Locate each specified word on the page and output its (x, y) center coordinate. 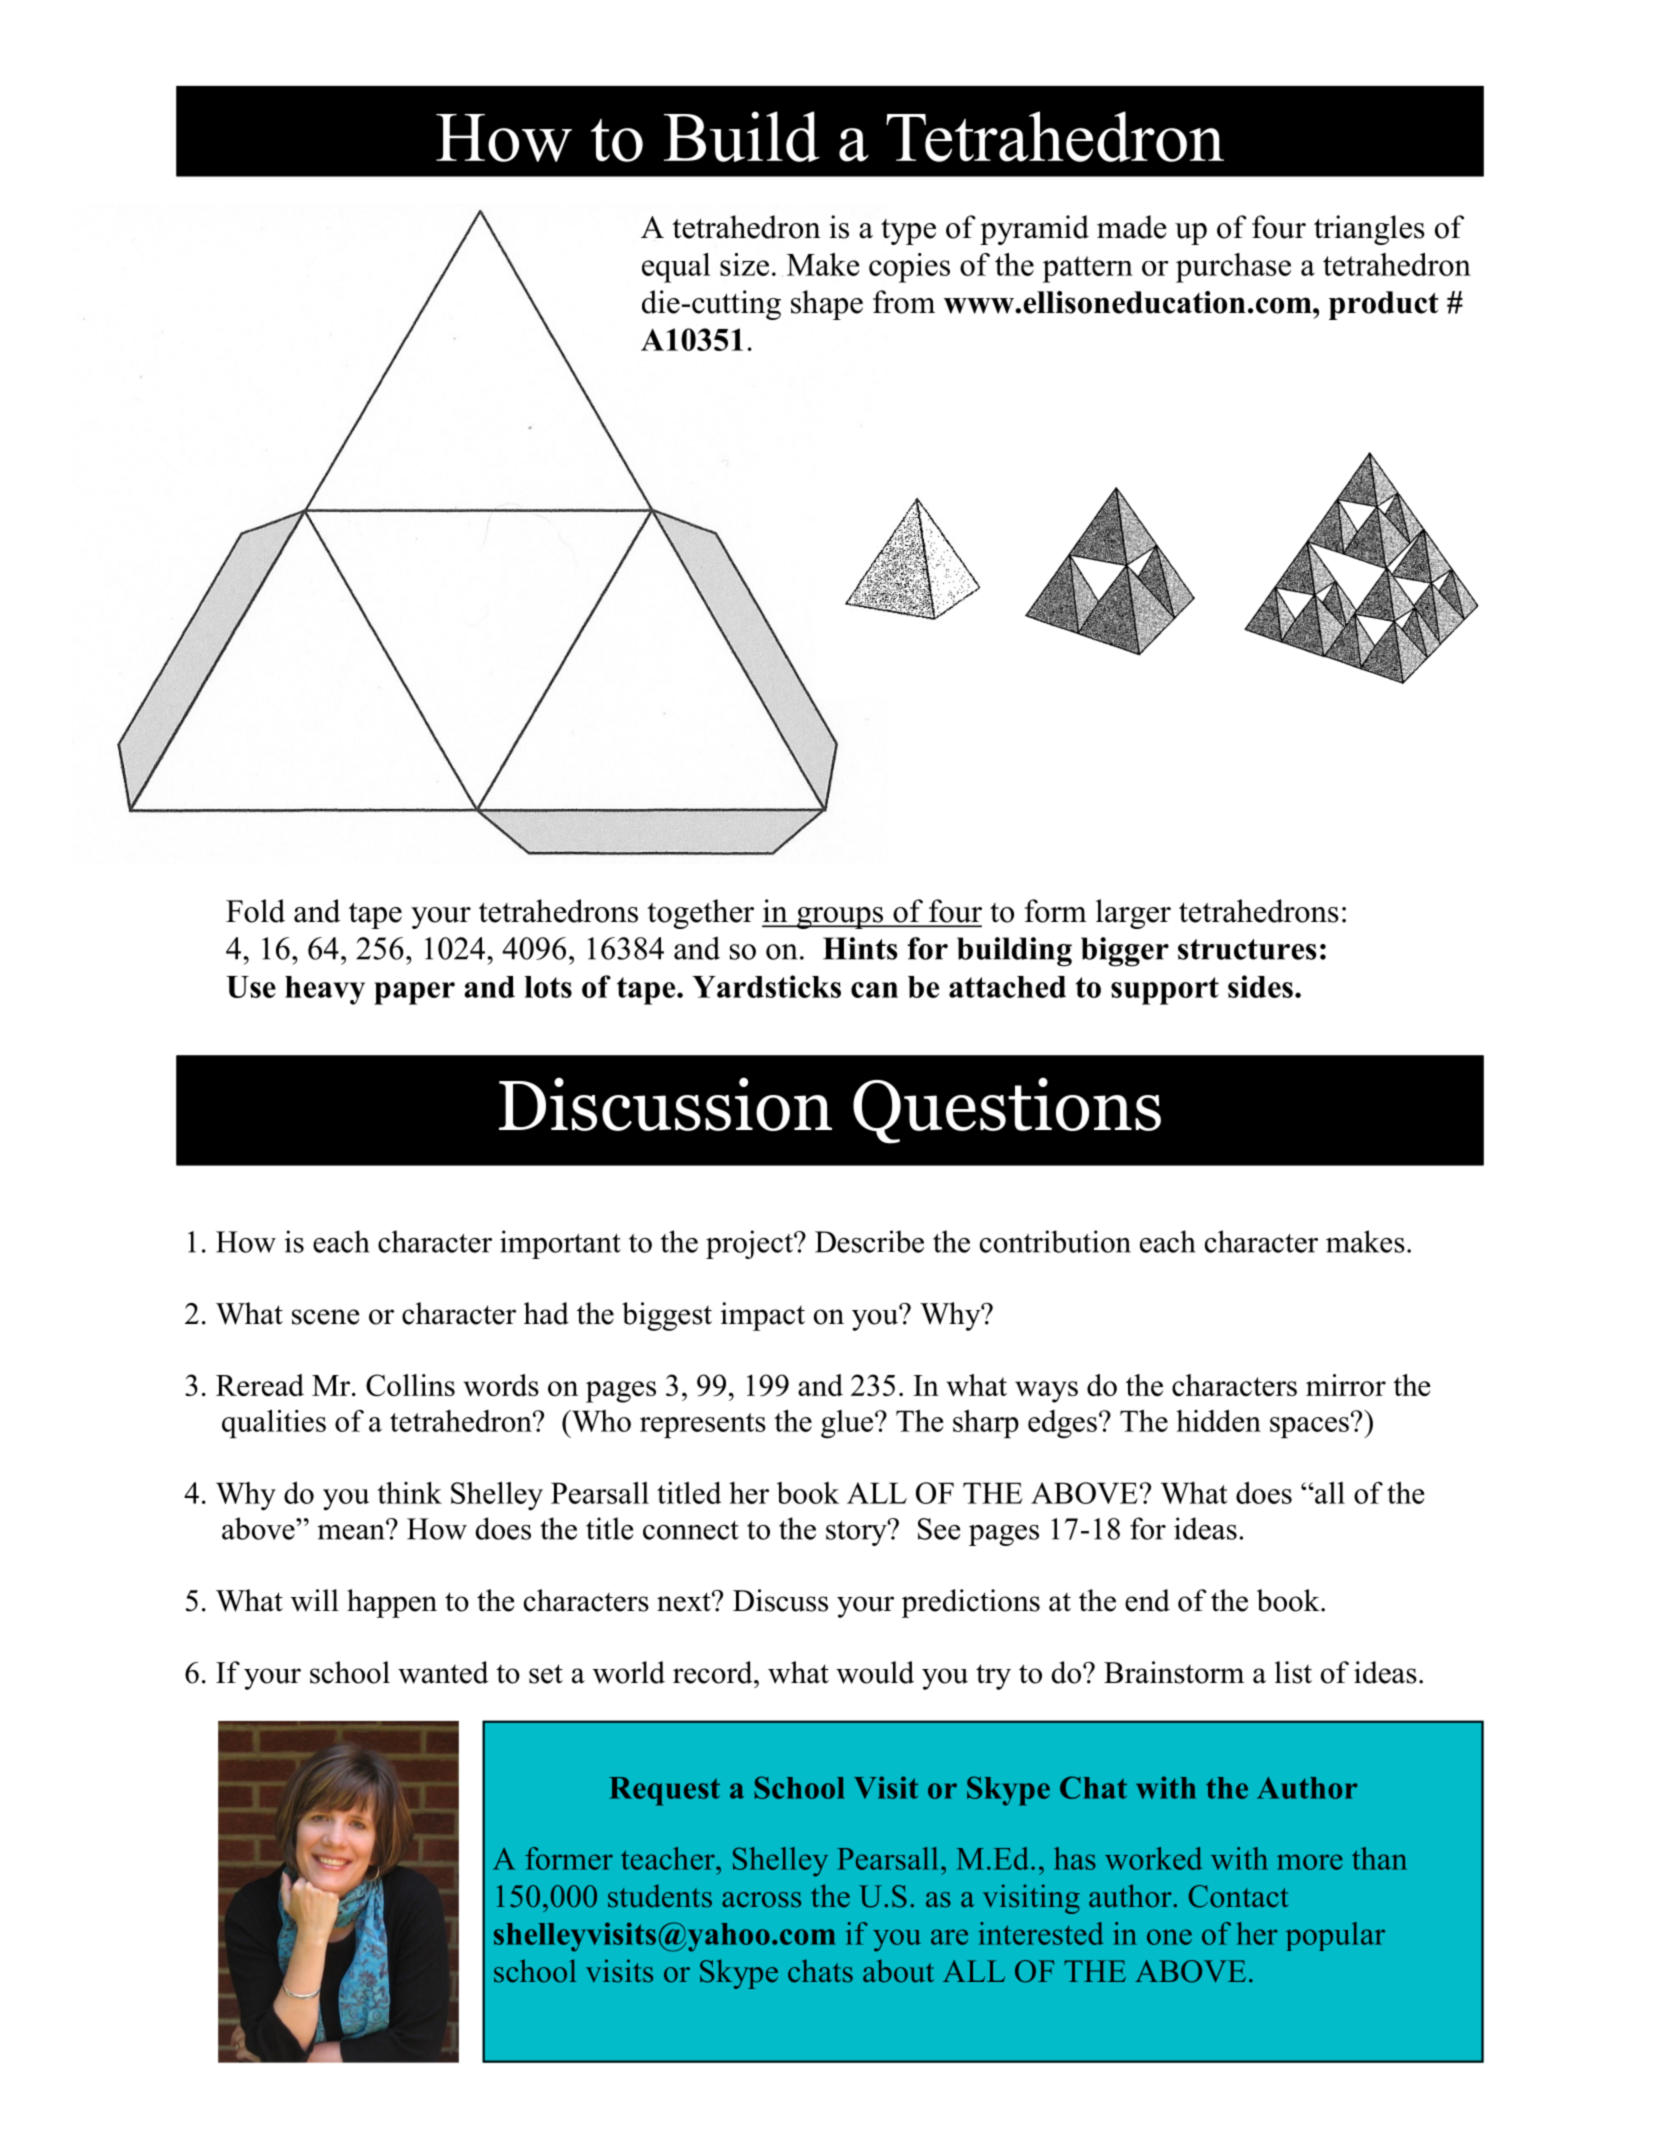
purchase (1233, 268)
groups (840, 918)
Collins (410, 1385)
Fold (255, 911)
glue (848, 1424)
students (660, 1896)
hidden (1218, 1421)
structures (1247, 949)
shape (827, 305)
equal (676, 268)
